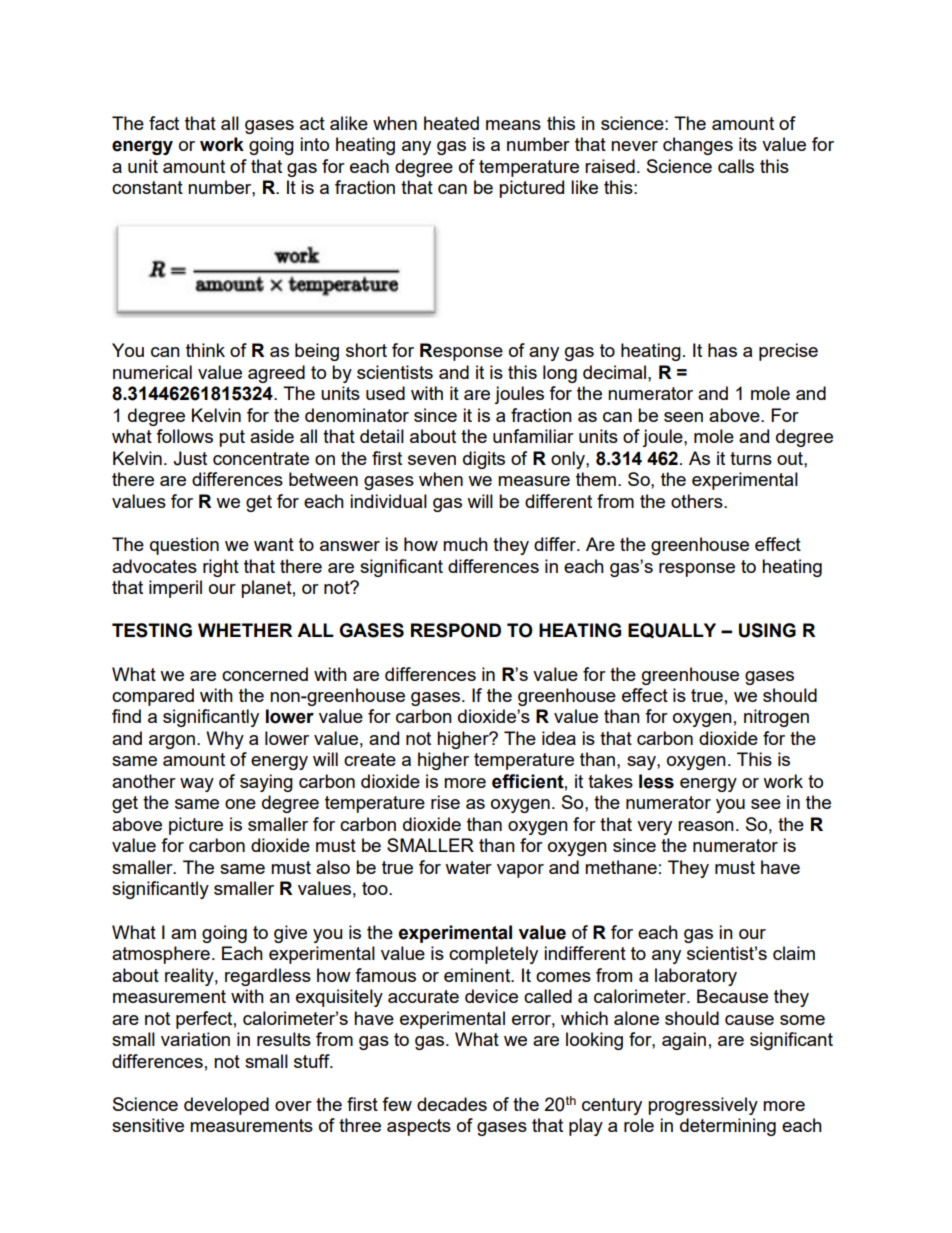 The image size is (952, 1233). What do you see at coordinates (776, 718) in the screenshot?
I see `nitrogen` at bounding box center [776, 718].
